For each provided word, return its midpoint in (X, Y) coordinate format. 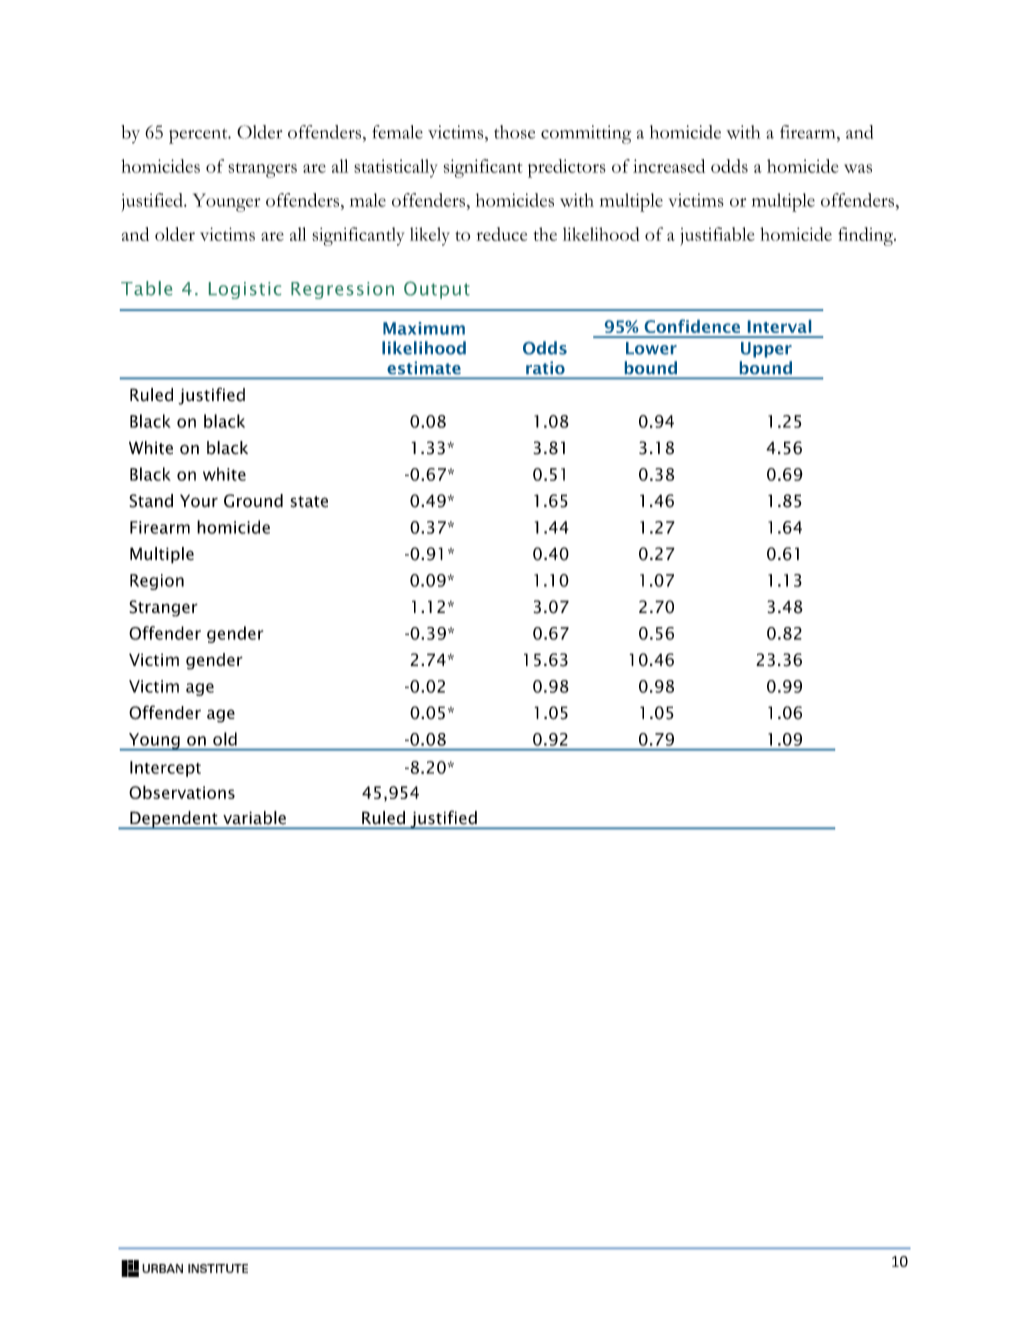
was (858, 168)
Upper (766, 350)
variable (254, 817)
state (309, 502)
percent (199, 136)
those (514, 132)
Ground (253, 501)
